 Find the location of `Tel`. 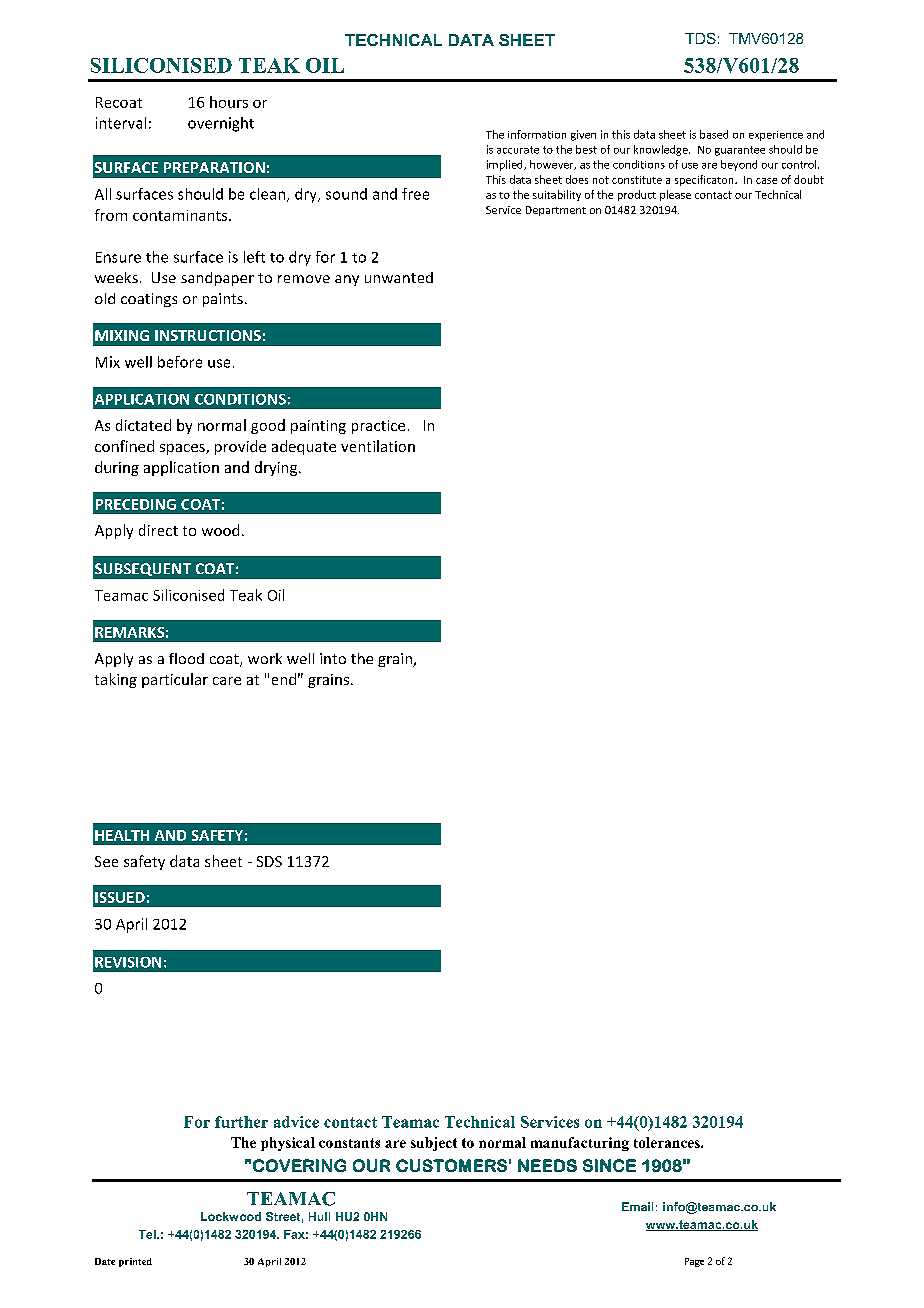

Tel is located at coordinates (148, 1234).
